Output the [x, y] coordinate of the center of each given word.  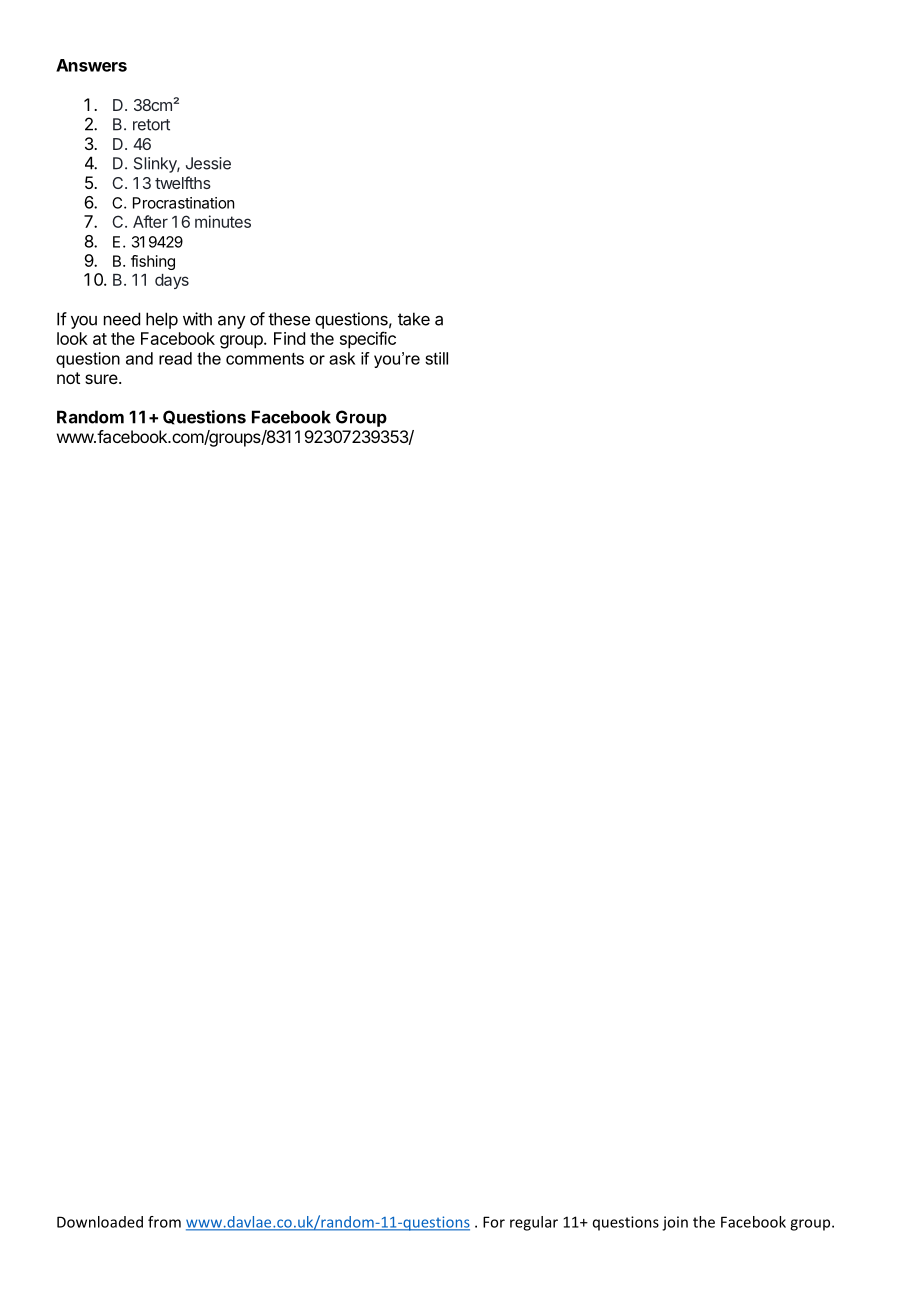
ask [342, 358]
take [414, 319]
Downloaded [100, 1222]
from [164, 1222]
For [494, 1222]
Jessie [208, 163]
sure [101, 379]
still [436, 358]
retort [151, 125]
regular [534, 1223]
